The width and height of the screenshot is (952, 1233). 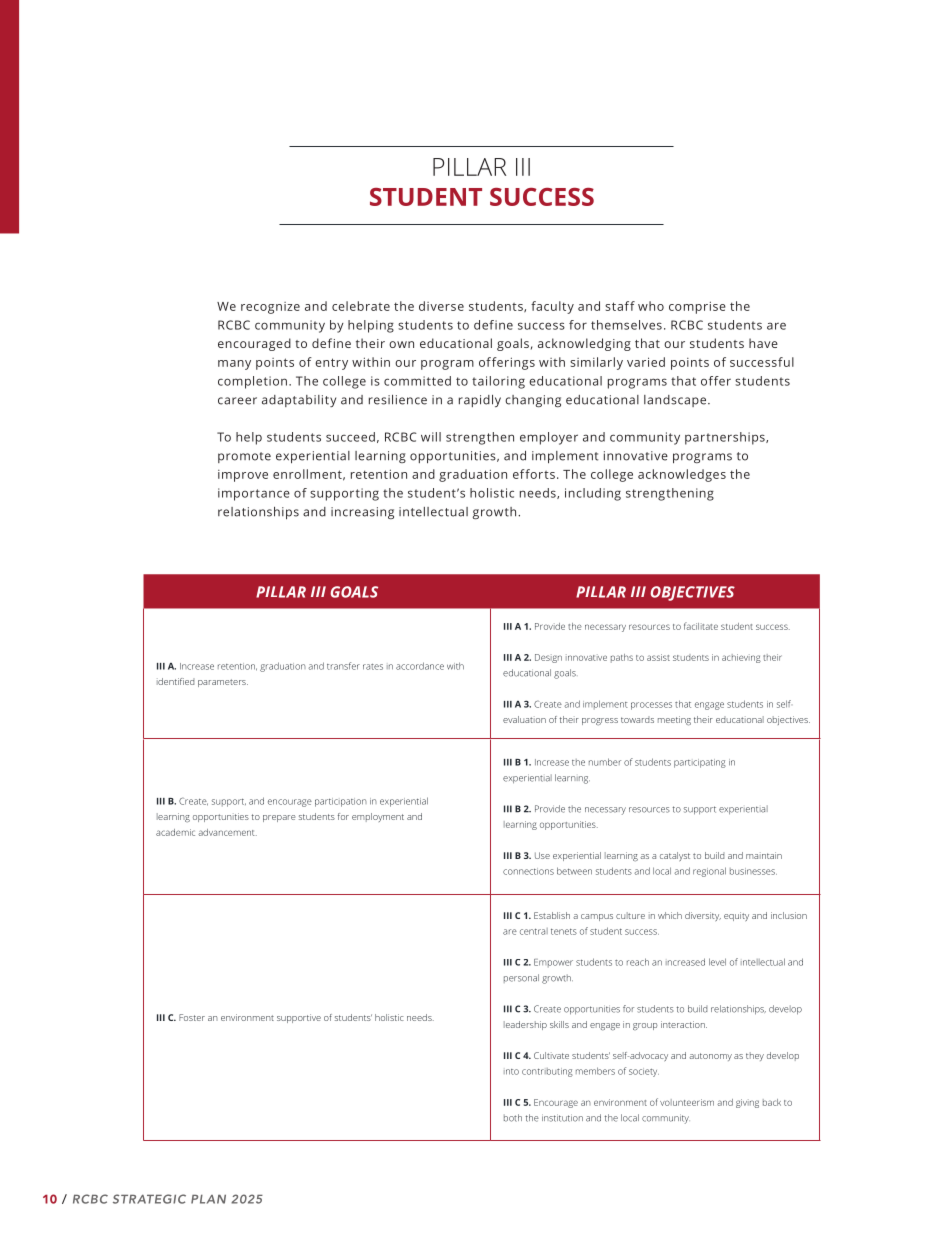 I want to click on accordance, so click(x=420, y=666).
